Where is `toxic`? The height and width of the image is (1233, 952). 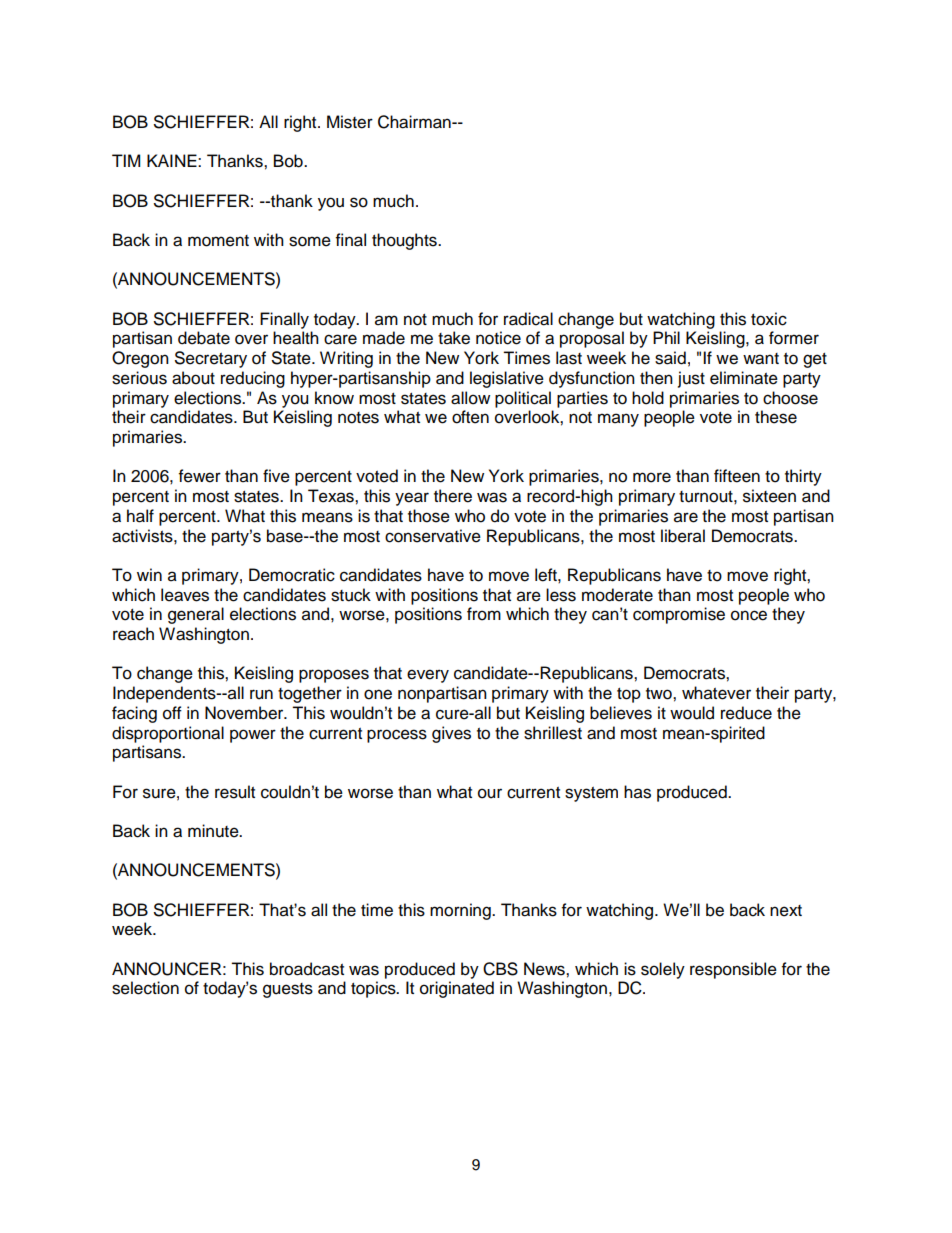
toxic is located at coordinates (769, 319).
